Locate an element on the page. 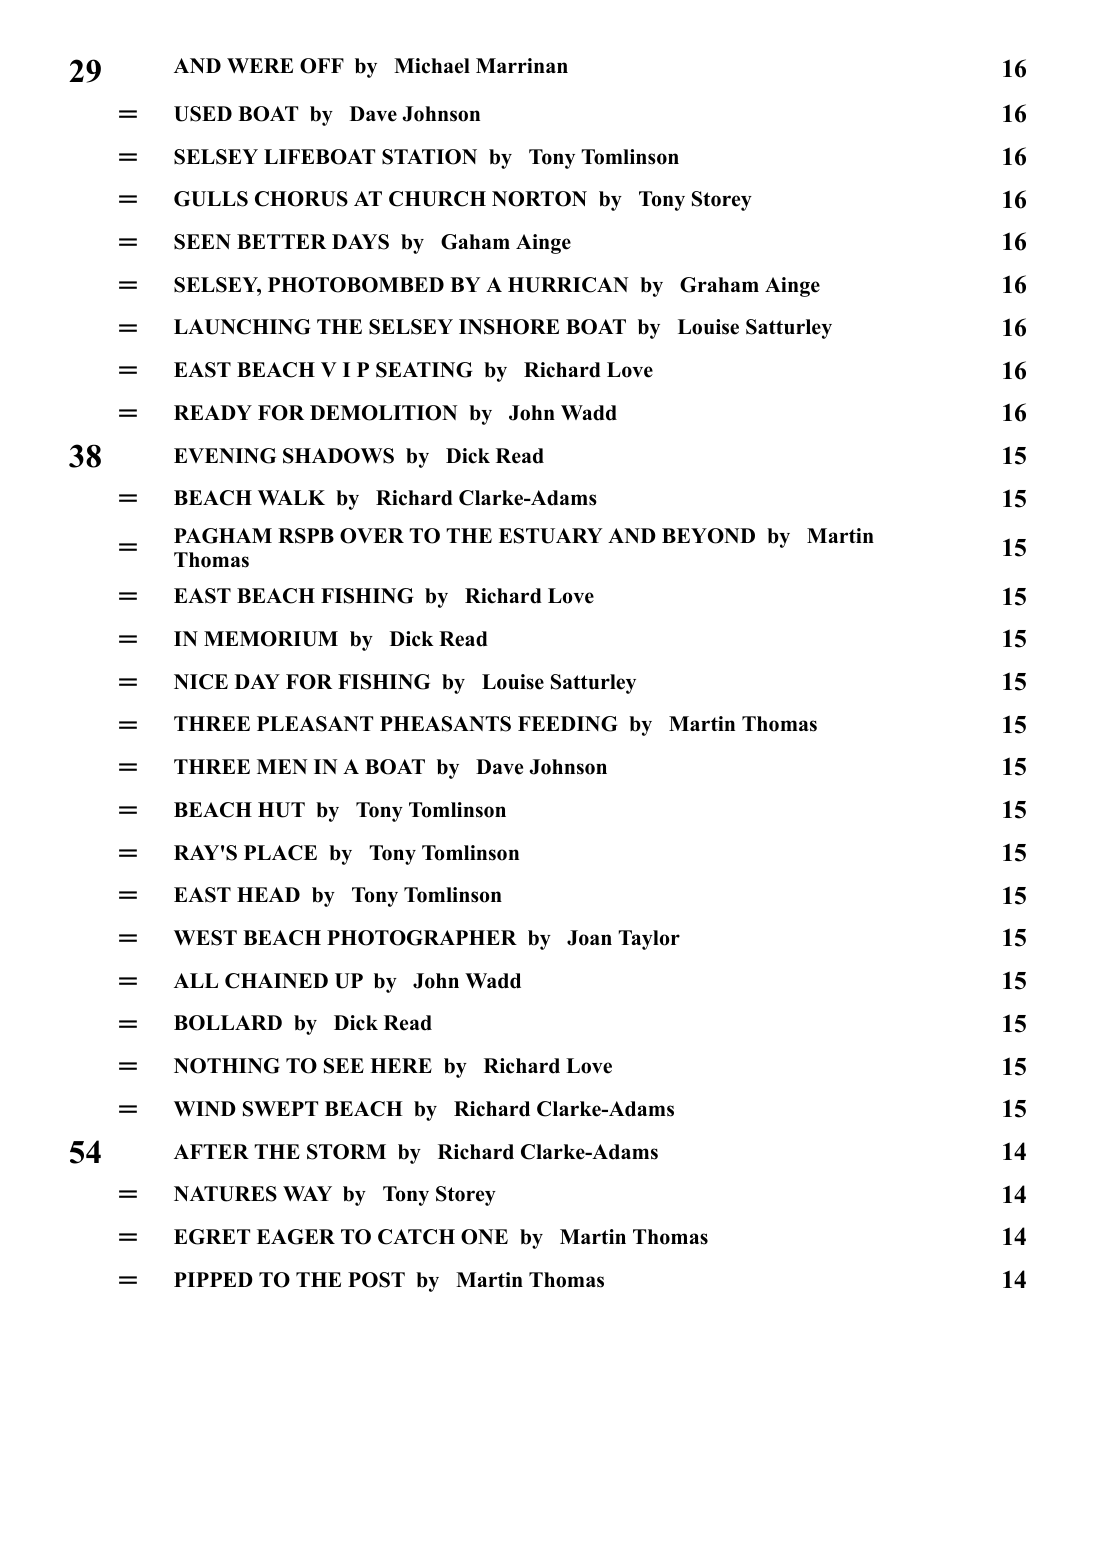 Image resolution: width=1106 pixels, height=1564 pixels. WERE is located at coordinates (260, 65).
